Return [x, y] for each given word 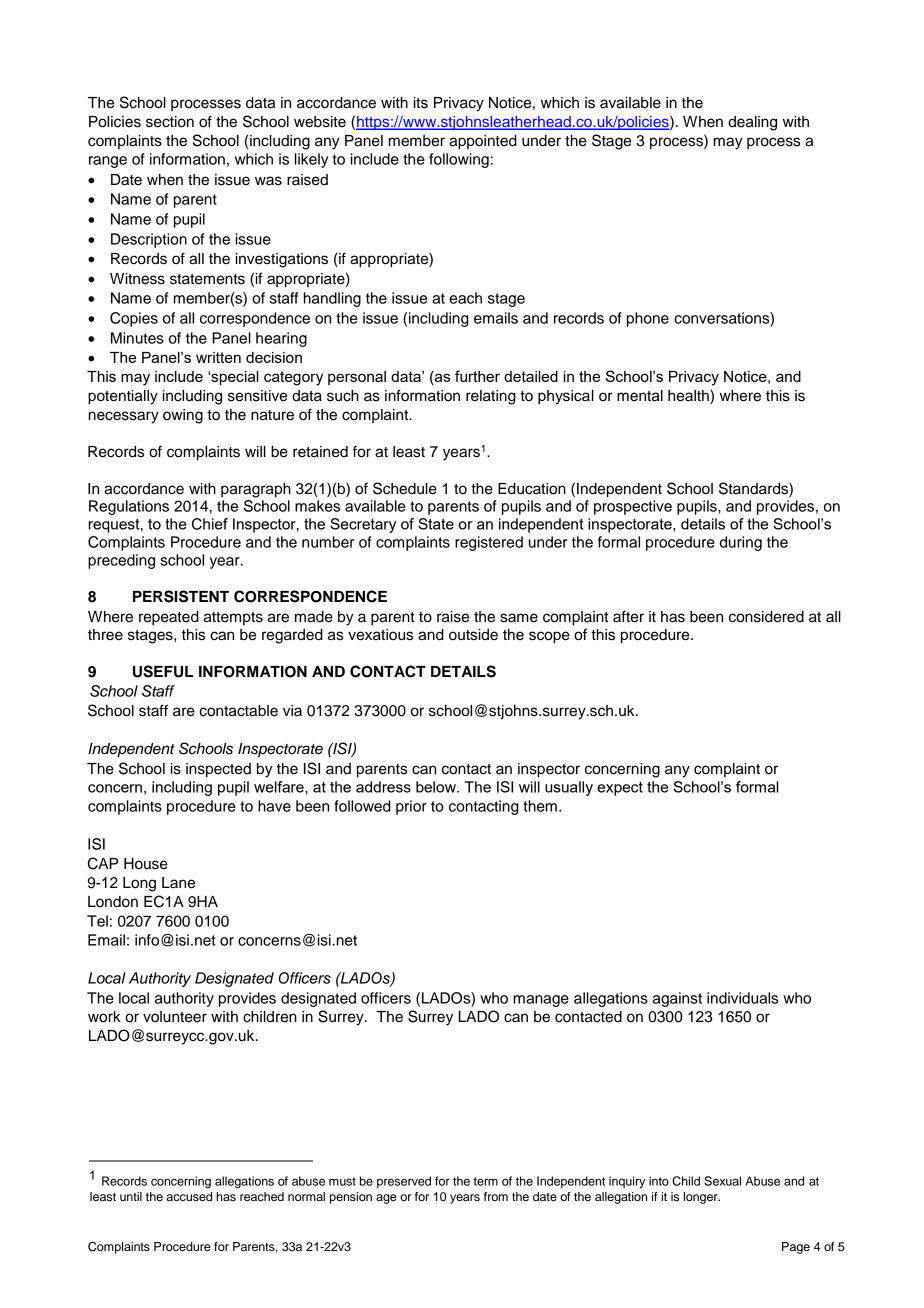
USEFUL [163, 671]
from [496, 1196]
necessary [124, 417]
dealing [752, 123]
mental [640, 396]
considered [766, 617]
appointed [483, 142]
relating [491, 397]
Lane [178, 883]
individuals [742, 998]
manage [541, 1001]
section [170, 122]
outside [473, 635]
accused [189, 1196]
